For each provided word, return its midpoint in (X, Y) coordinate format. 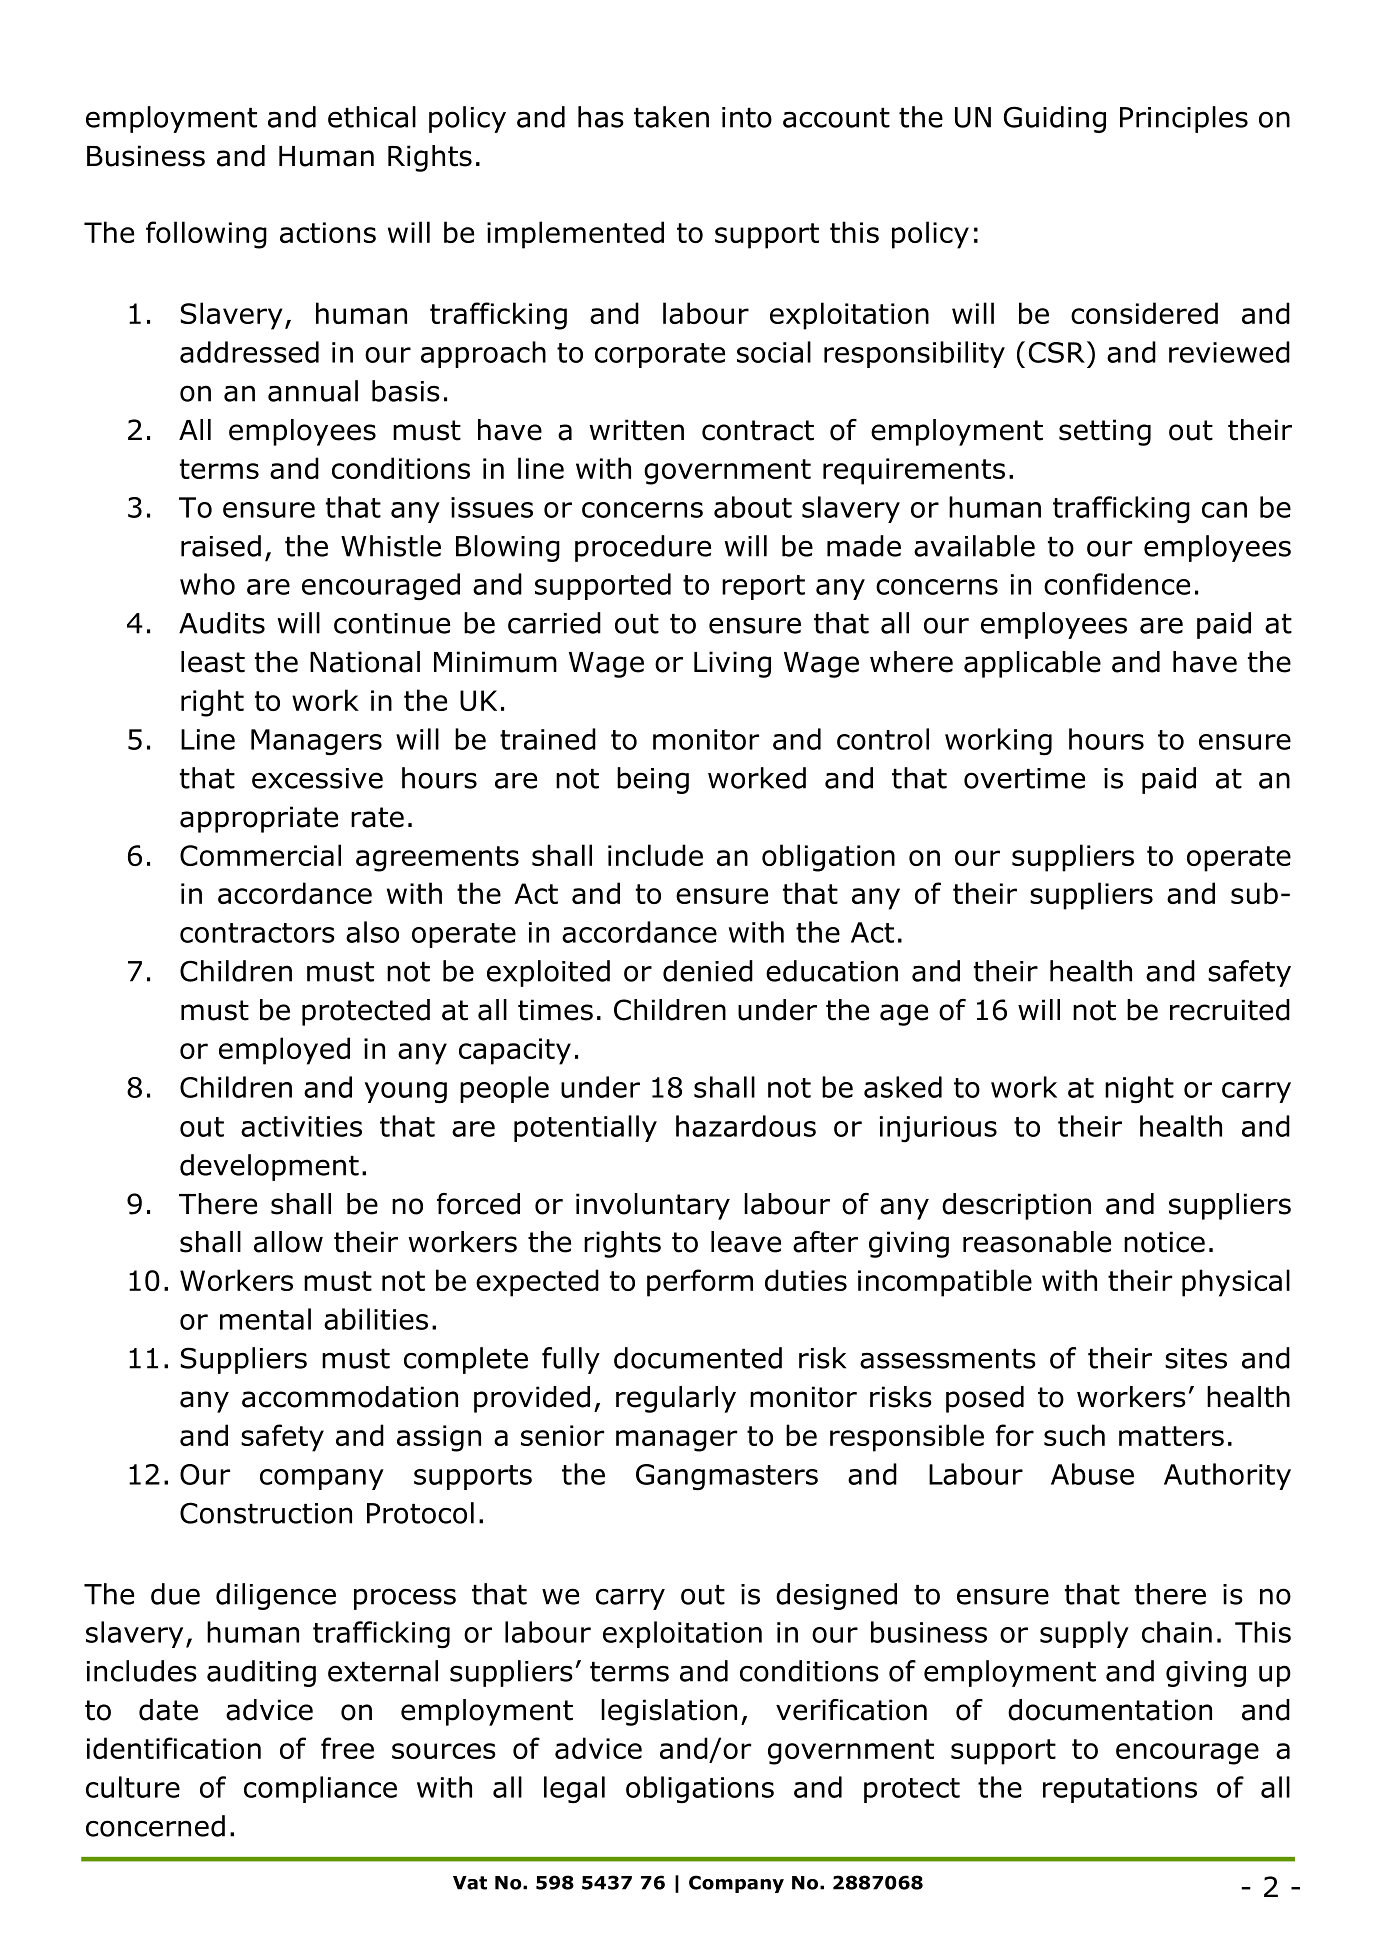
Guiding (1055, 119)
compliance (320, 1789)
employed (284, 1051)
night (1139, 1089)
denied (708, 971)
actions (328, 232)
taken (671, 117)
